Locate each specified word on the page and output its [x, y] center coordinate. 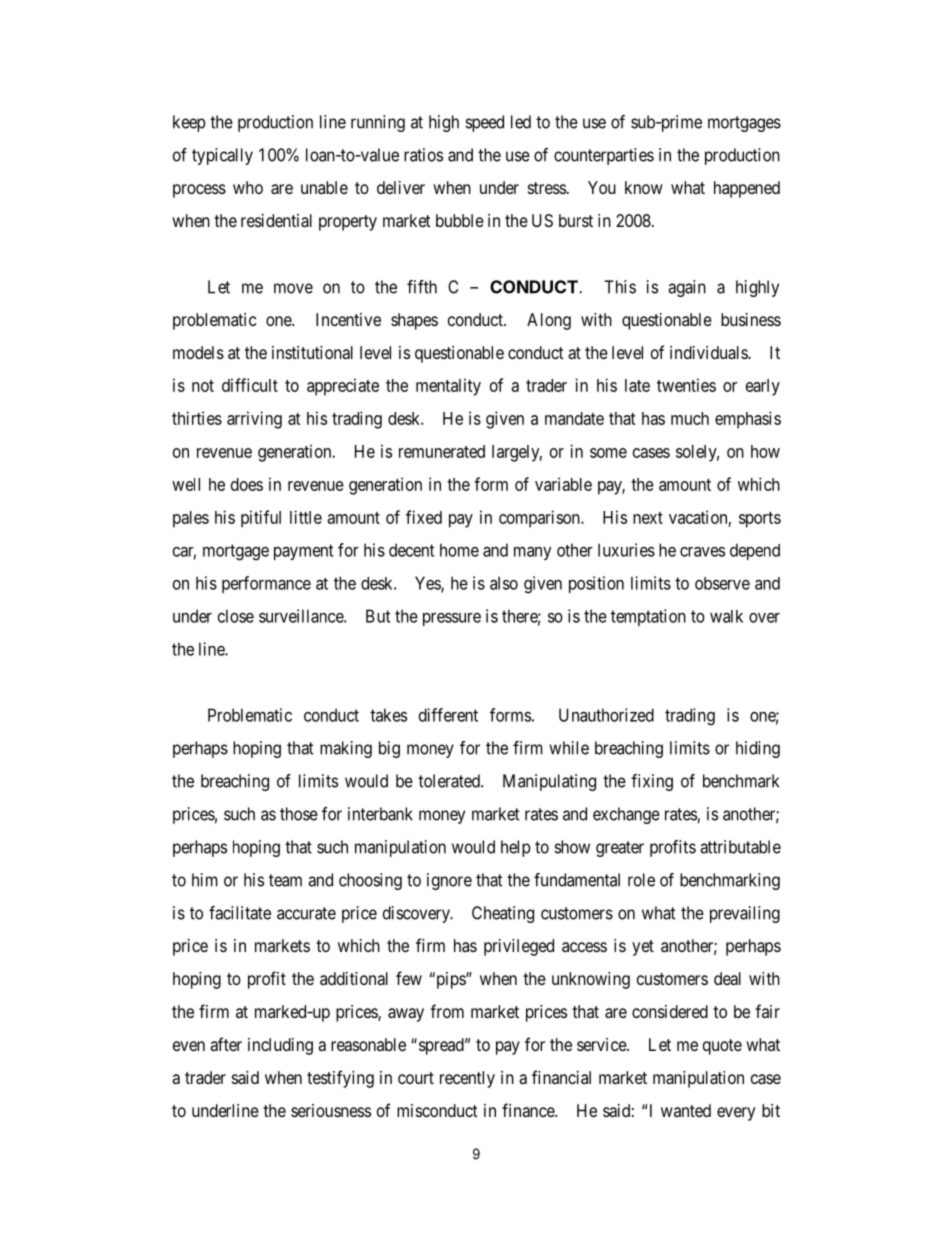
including [280, 1046]
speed [484, 123]
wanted [686, 1110]
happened [747, 189]
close [236, 616]
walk [726, 616]
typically [222, 156]
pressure [452, 619]
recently [467, 1079]
